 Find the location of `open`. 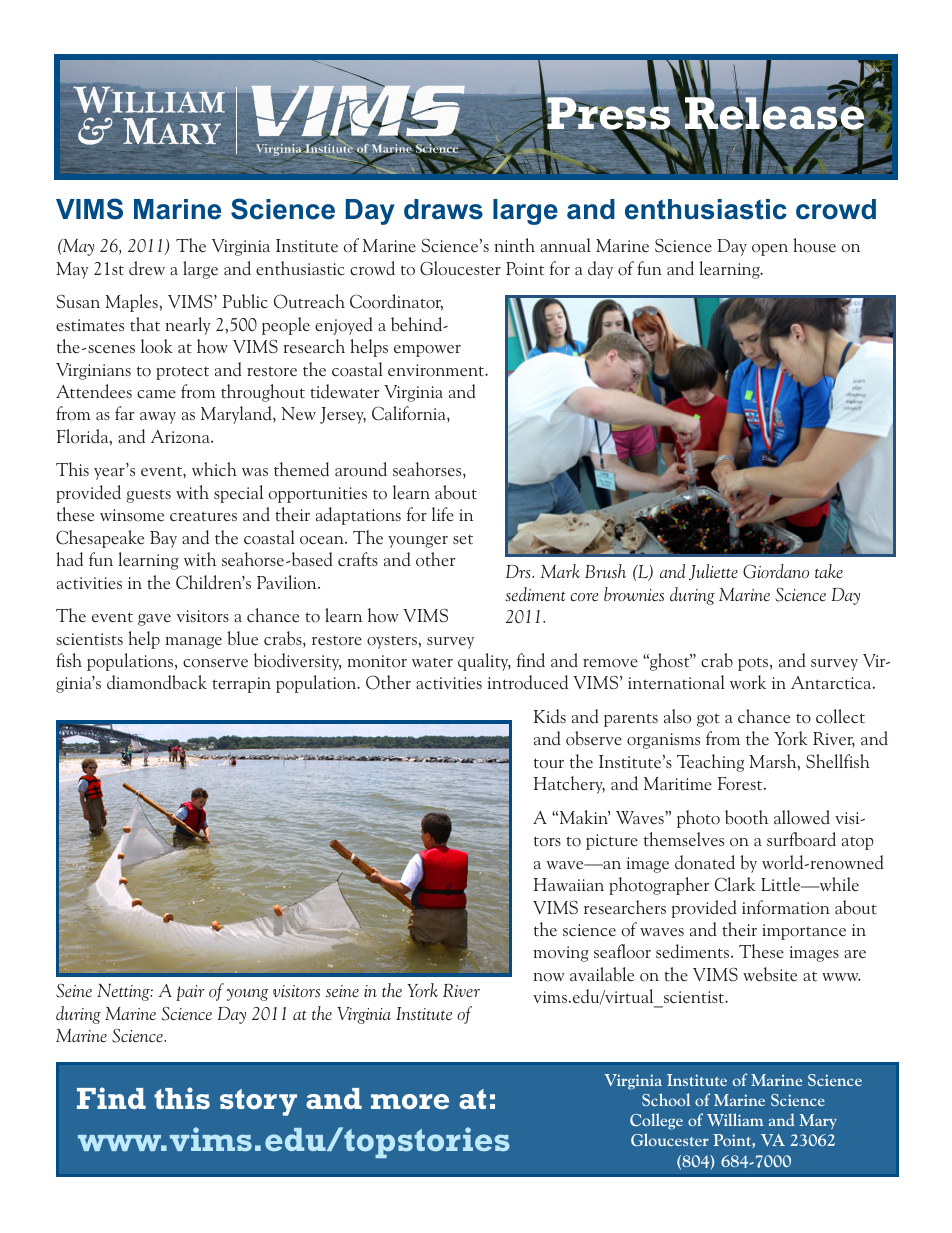

open is located at coordinates (770, 250).
